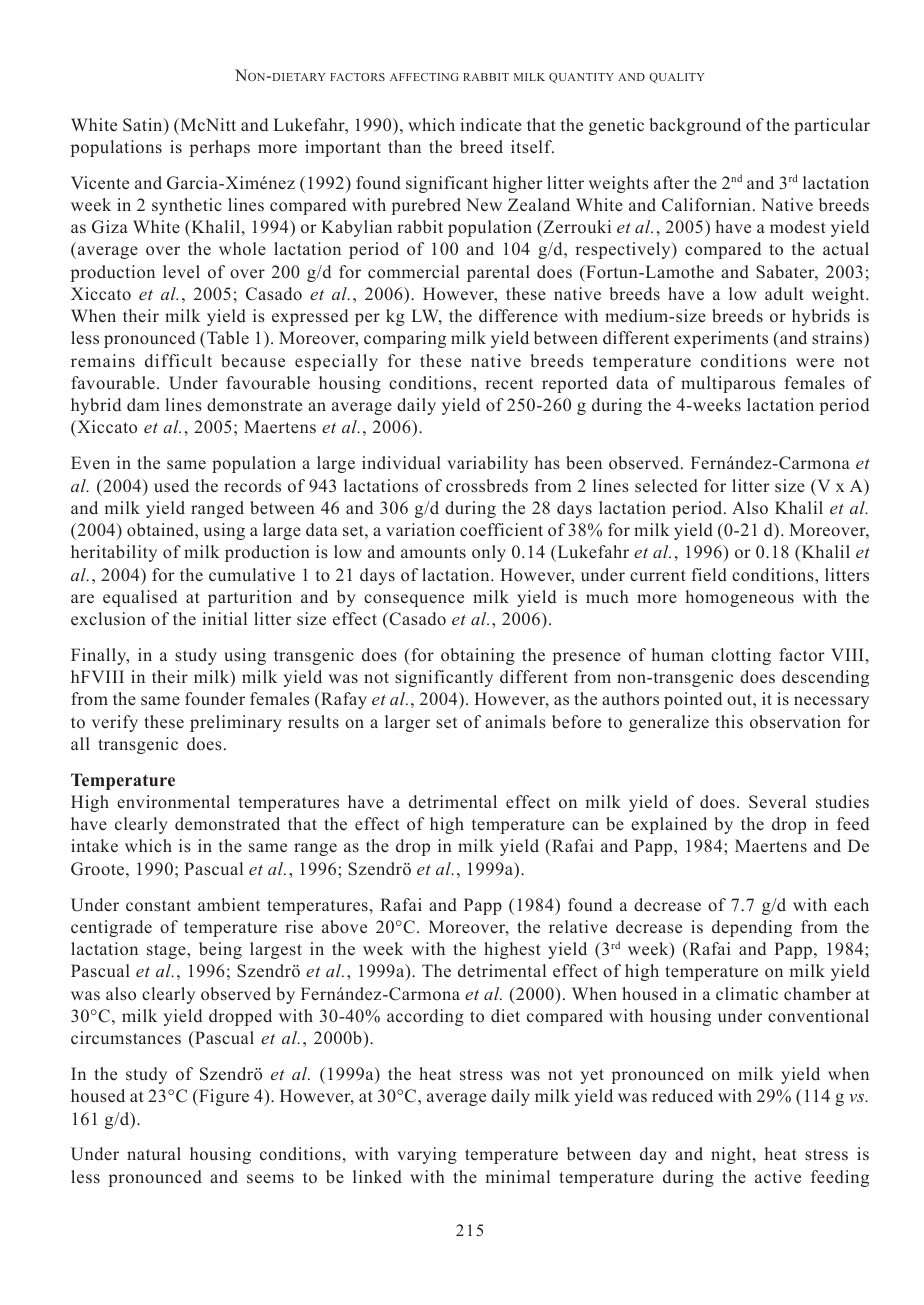 The image size is (924, 1305). Describe the element at coordinates (784, 294) in the screenshot. I see `adult` at that location.
